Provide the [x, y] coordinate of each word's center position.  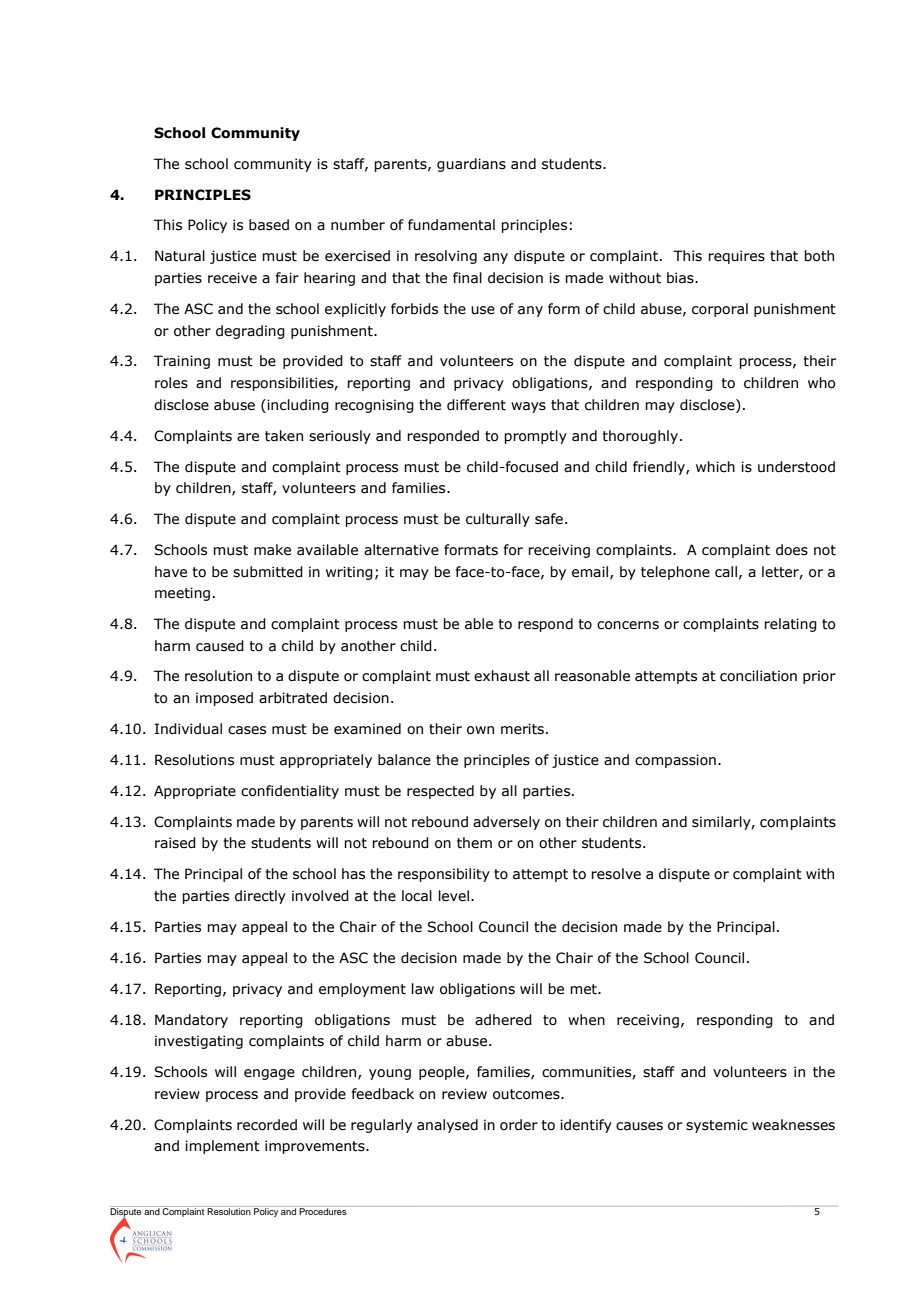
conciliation [758, 676]
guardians [471, 165]
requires [736, 257]
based [269, 225]
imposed [224, 699]
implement [222, 1147]
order [519, 1125]
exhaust [502, 676]
